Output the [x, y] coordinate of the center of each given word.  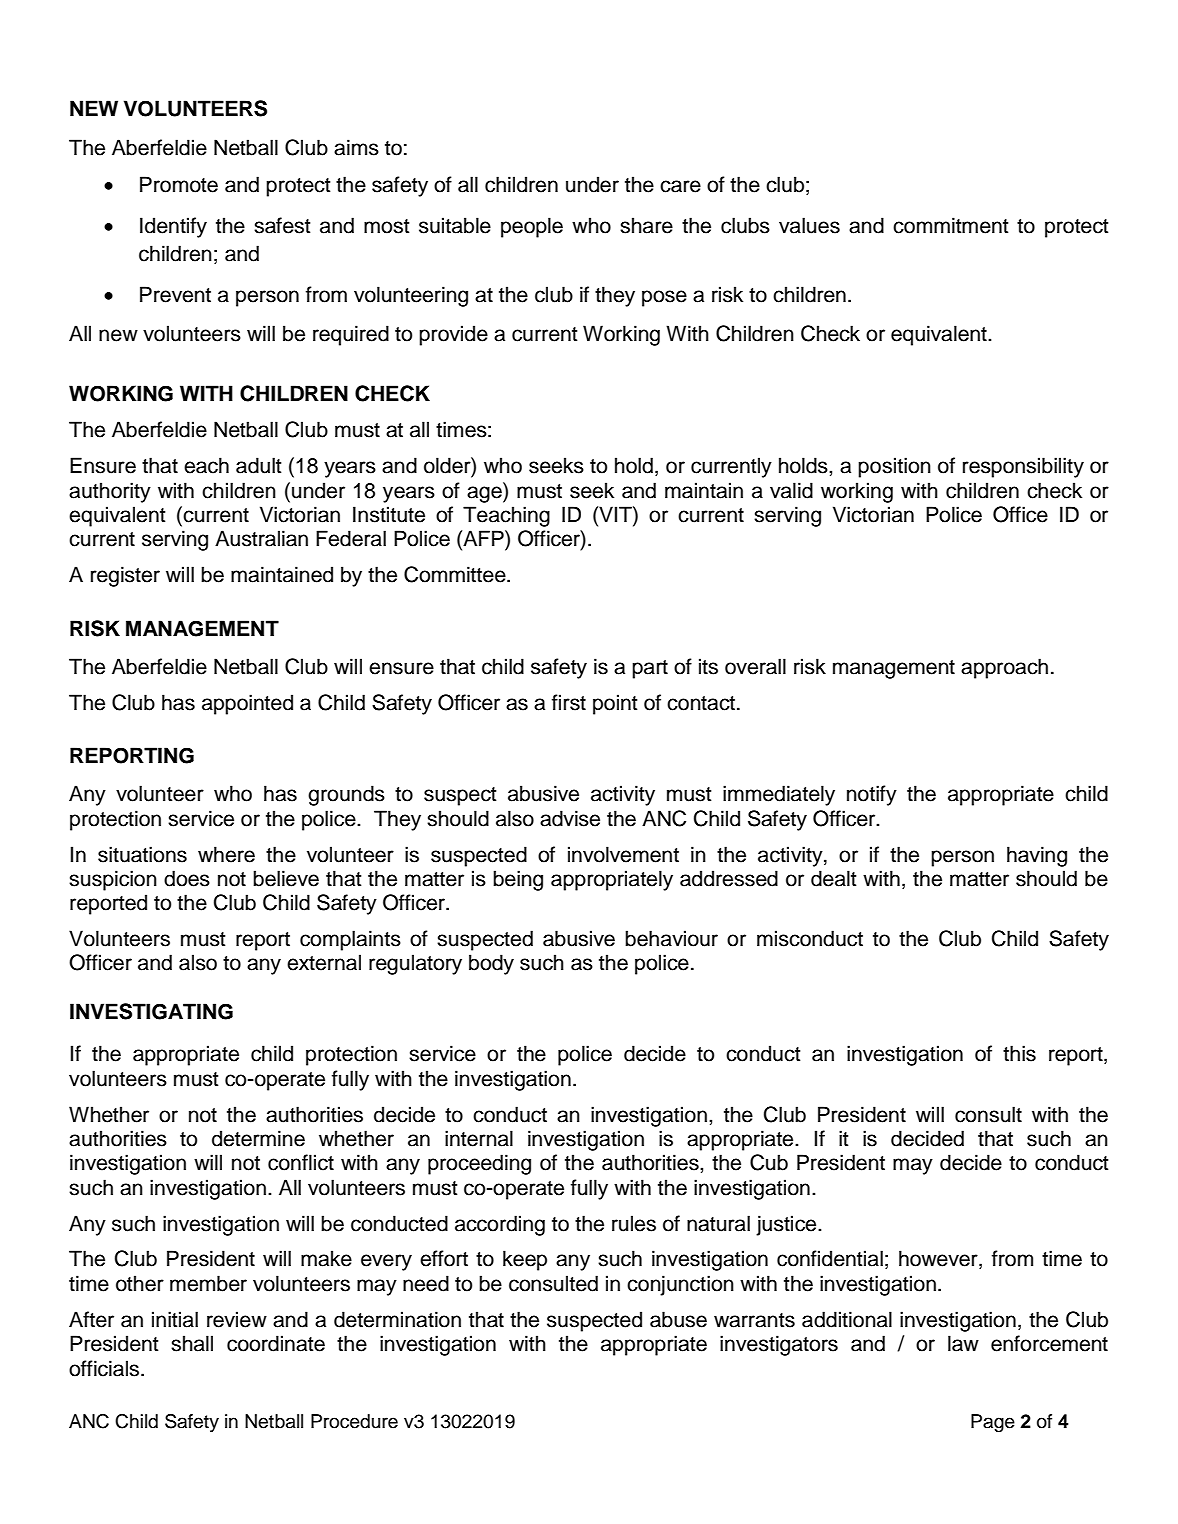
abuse [678, 1319]
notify [872, 795]
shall [192, 1343]
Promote [179, 184]
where [226, 854]
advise [570, 818]
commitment [950, 225]
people [532, 227]
